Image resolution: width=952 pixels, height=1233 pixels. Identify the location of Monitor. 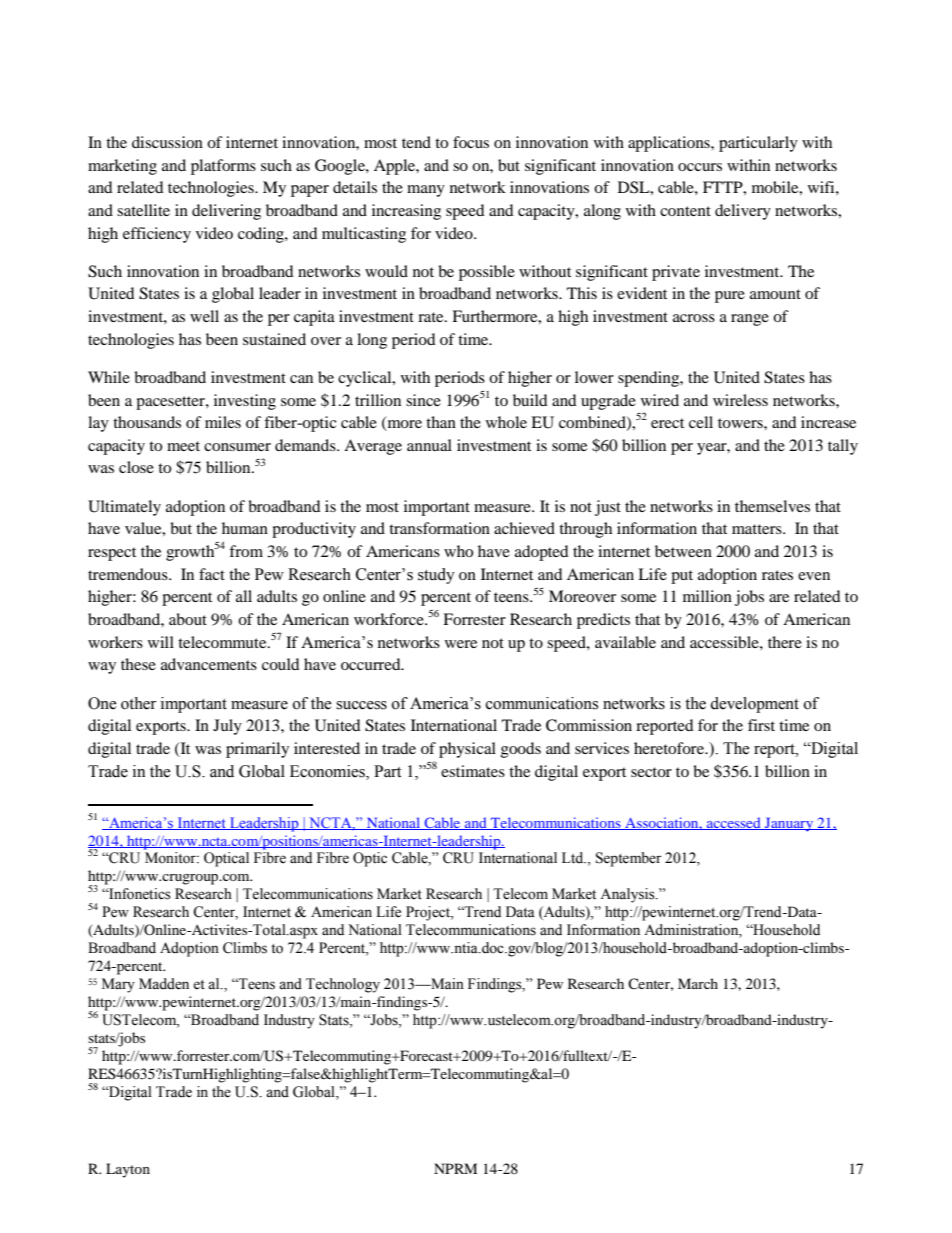
(171, 858).
